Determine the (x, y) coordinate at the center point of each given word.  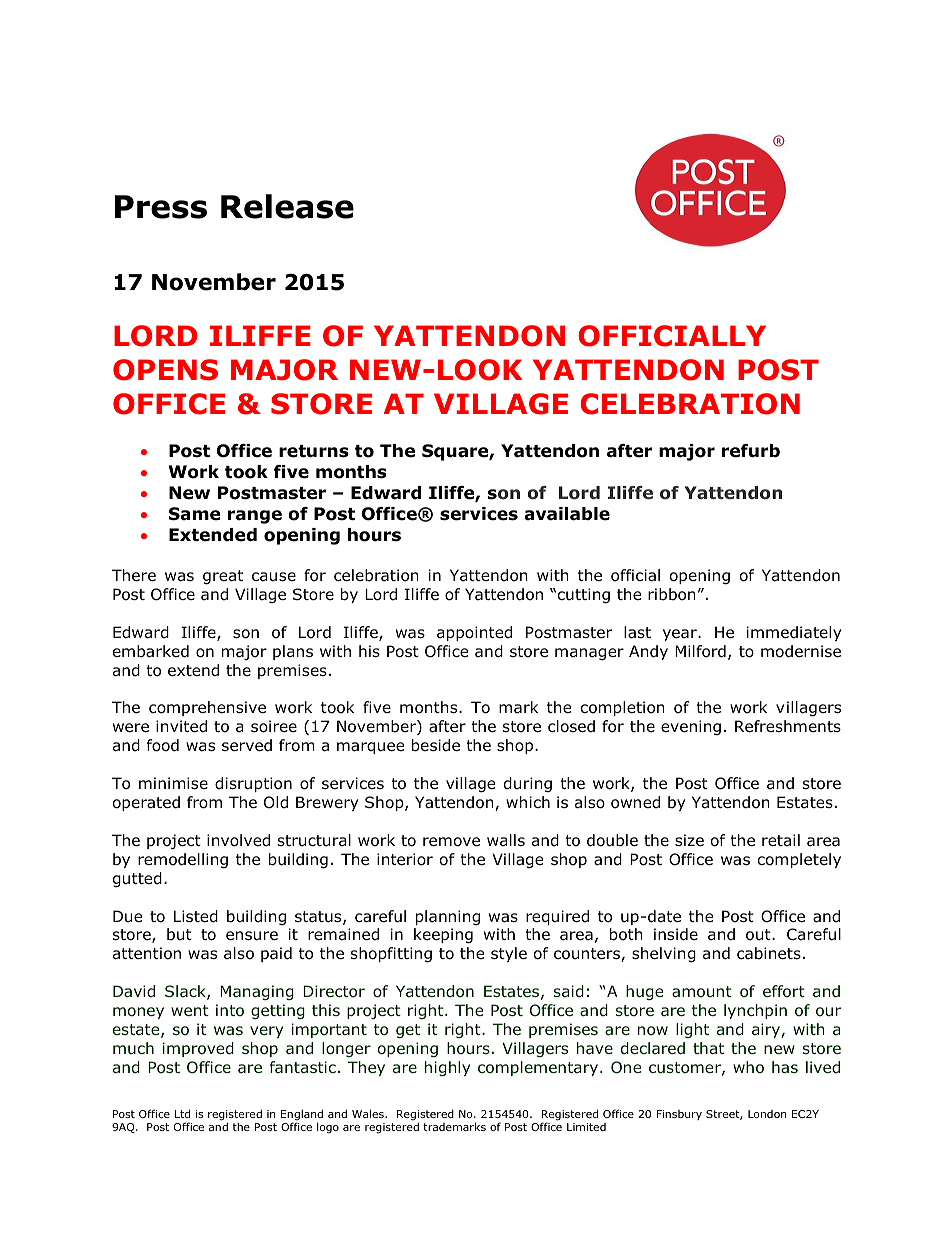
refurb (751, 451)
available (567, 514)
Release (287, 206)
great (223, 577)
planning (448, 917)
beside (436, 745)
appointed (474, 633)
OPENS (165, 370)
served (247, 745)
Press (161, 207)
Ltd (182, 1113)
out (759, 935)
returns (314, 451)
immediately (794, 633)
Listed (196, 916)
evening (691, 727)
